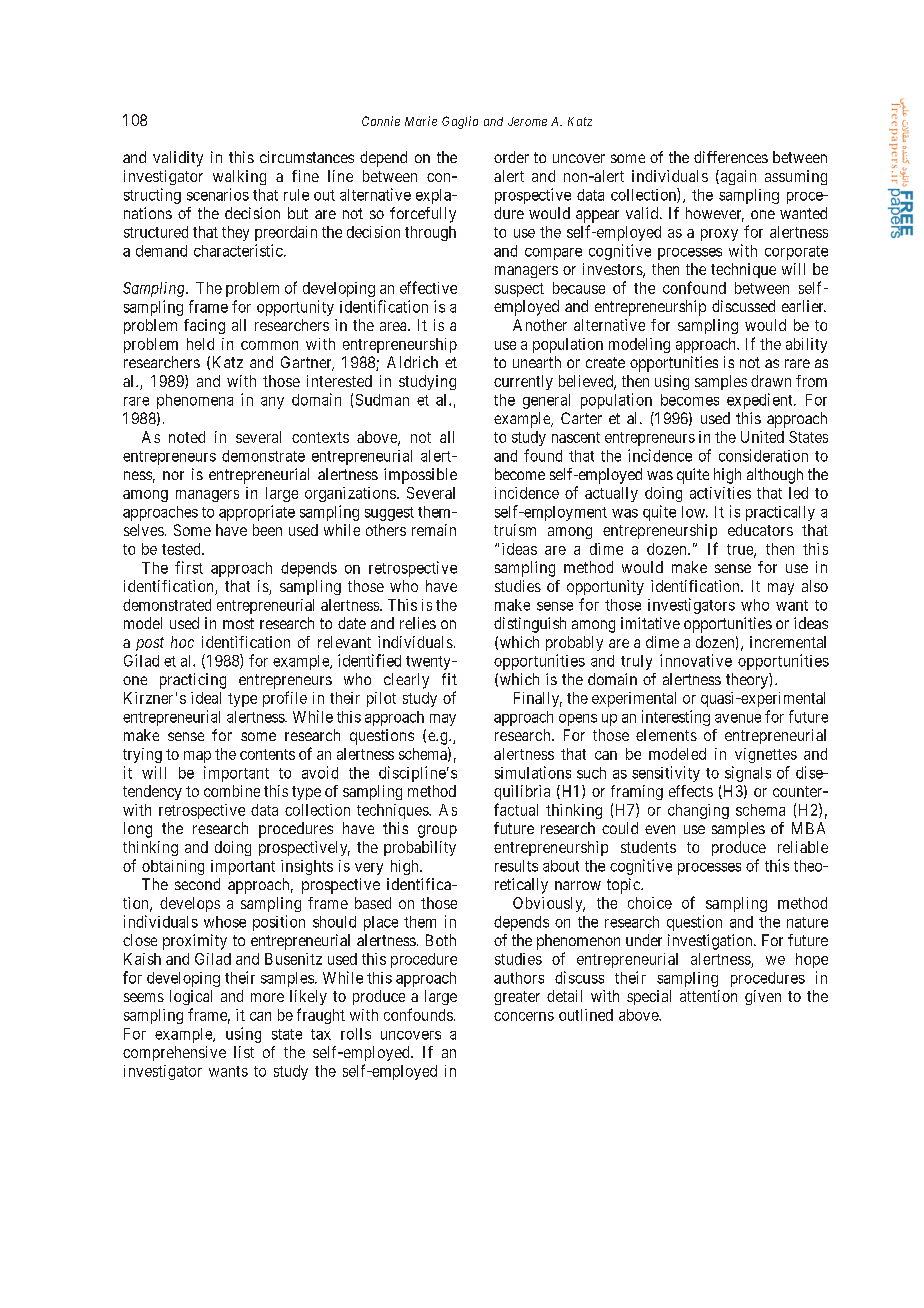 Image resolution: width=924 pixels, height=1308 pixels. What do you see at coordinates (731, 157) in the image?
I see `differences` at bounding box center [731, 157].
